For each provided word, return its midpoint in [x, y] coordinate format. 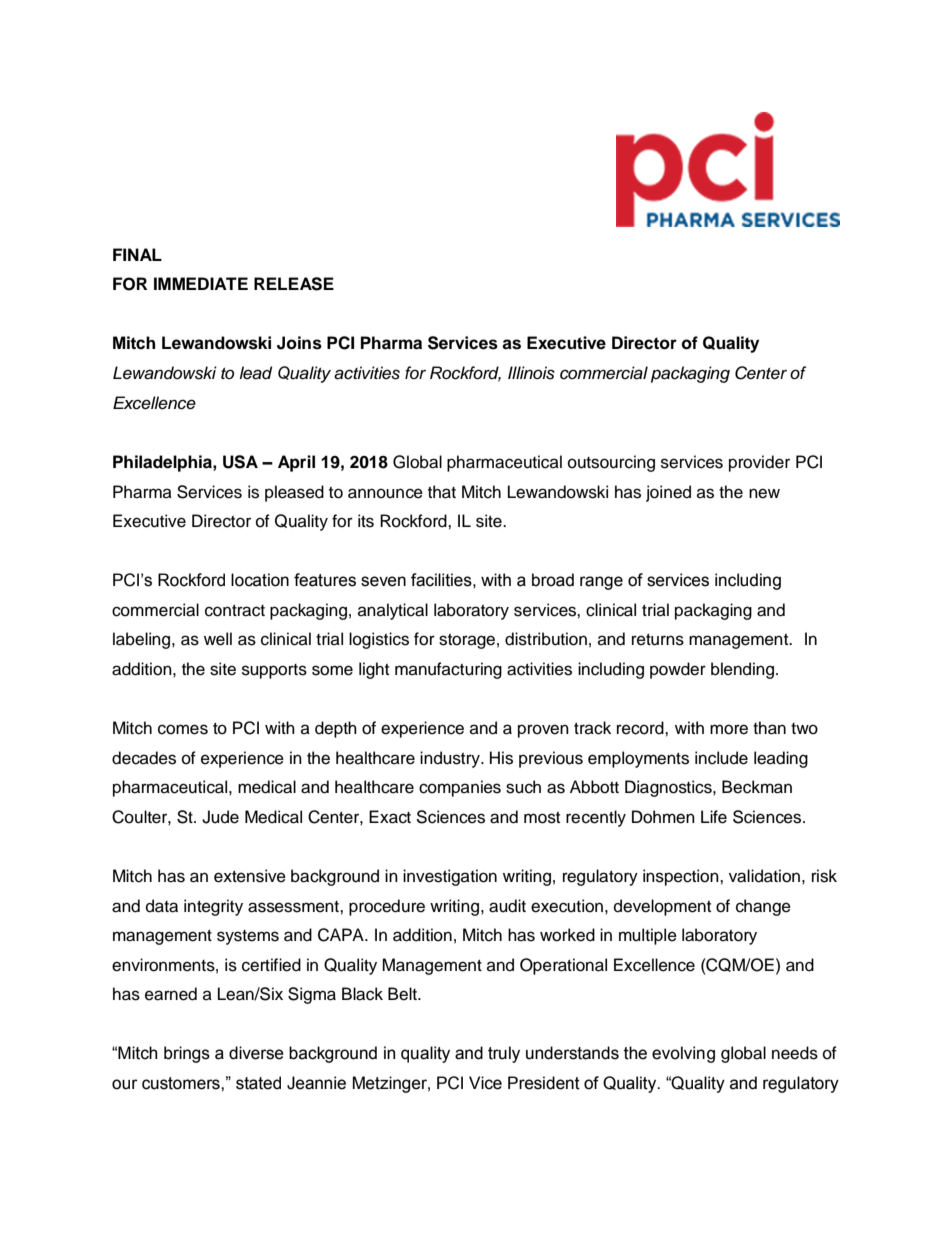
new [764, 493]
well [218, 639]
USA [240, 462]
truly [504, 1054]
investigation [450, 877]
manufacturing [448, 670]
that [442, 492]
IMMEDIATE [201, 283]
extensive [250, 876]
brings [187, 1054]
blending [744, 670]
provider [759, 463]
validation [764, 876]
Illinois [531, 373]
